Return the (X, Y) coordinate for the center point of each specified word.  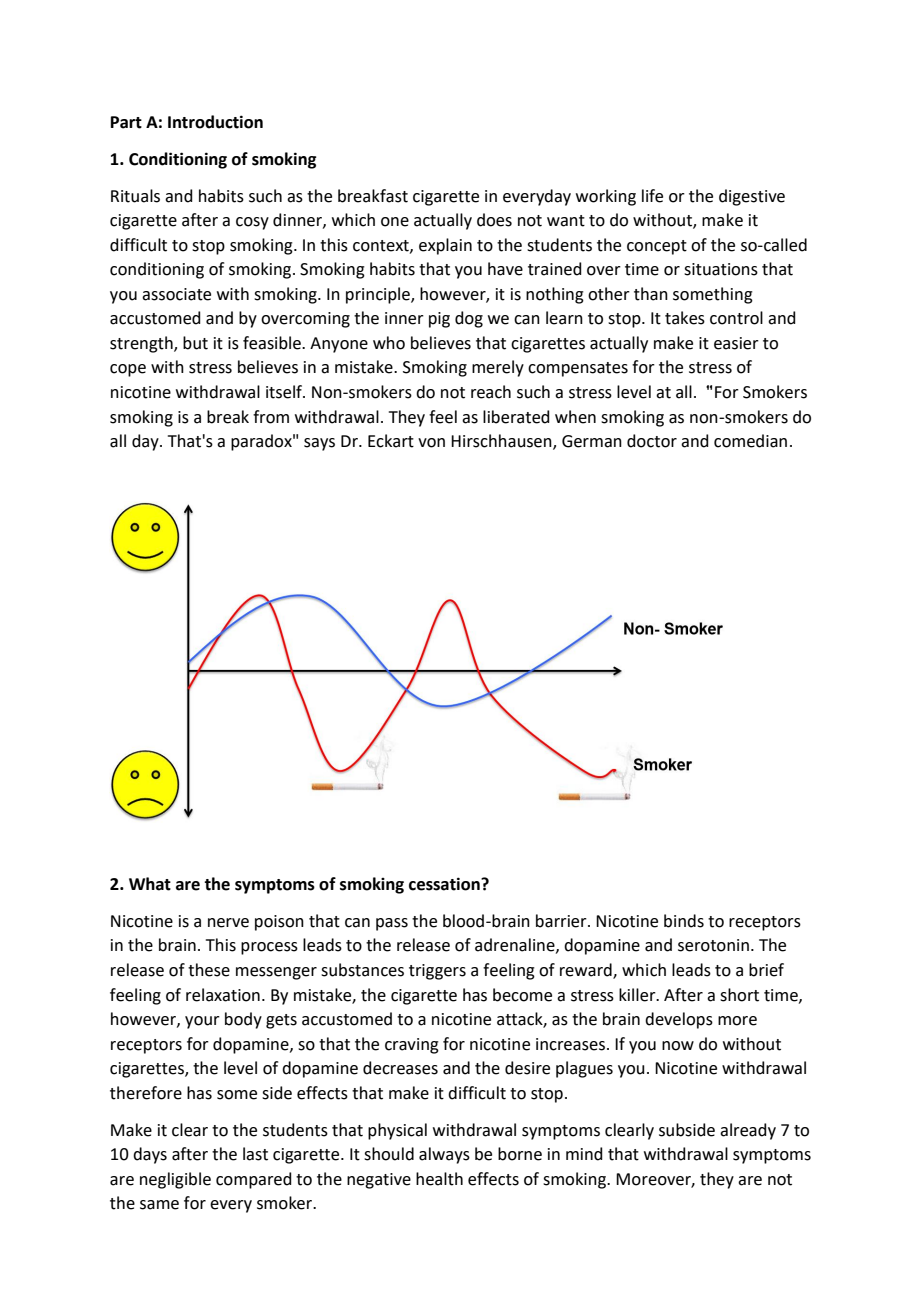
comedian (750, 441)
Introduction (215, 122)
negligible (175, 1180)
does (494, 220)
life (652, 196)
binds (684, 921)
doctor (652, 441)
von (431, 443)
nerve (228, 923)
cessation (445, 884)
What (150, 884)
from (271, 417)
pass (392, 924)
